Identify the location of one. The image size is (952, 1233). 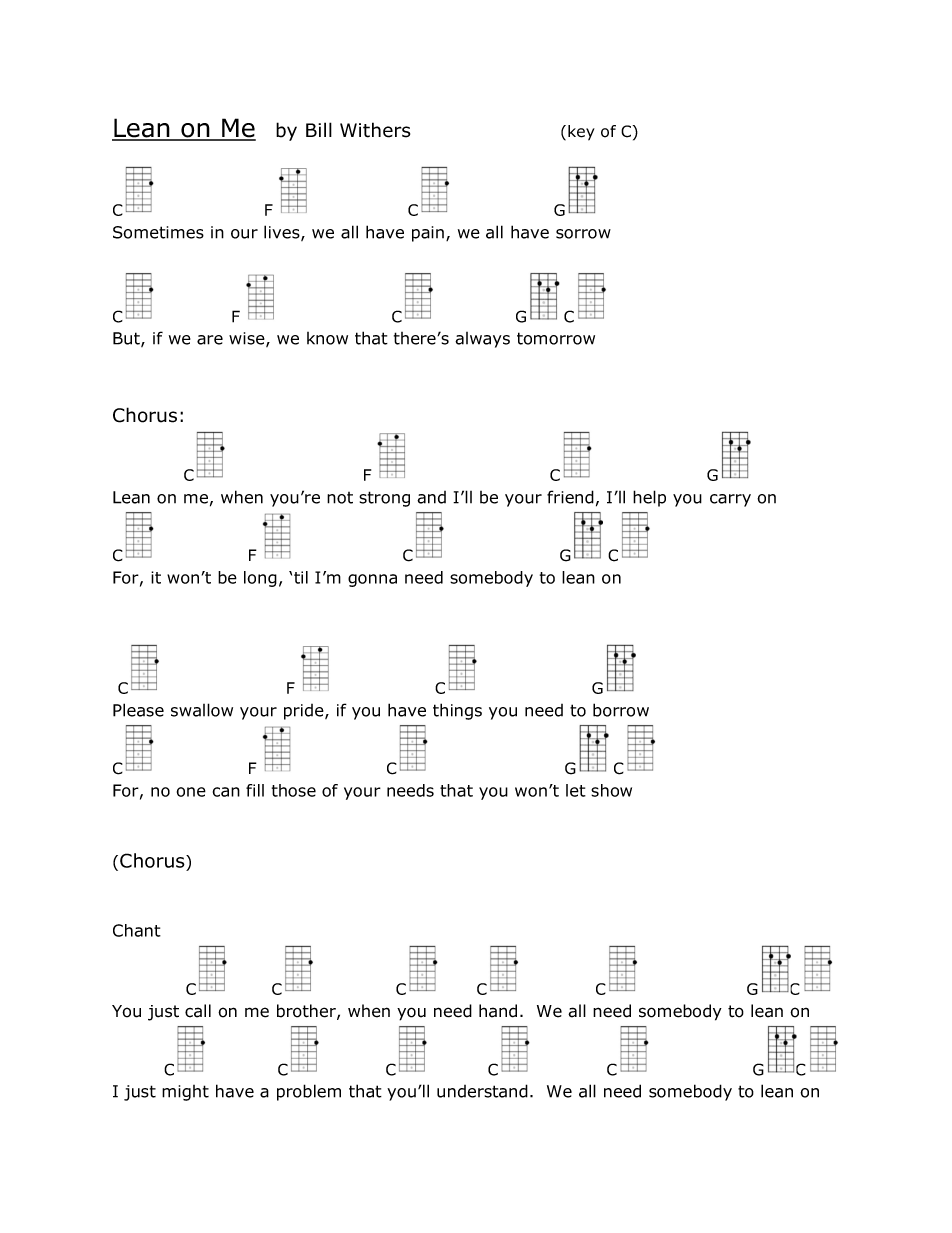
(191, 792).
